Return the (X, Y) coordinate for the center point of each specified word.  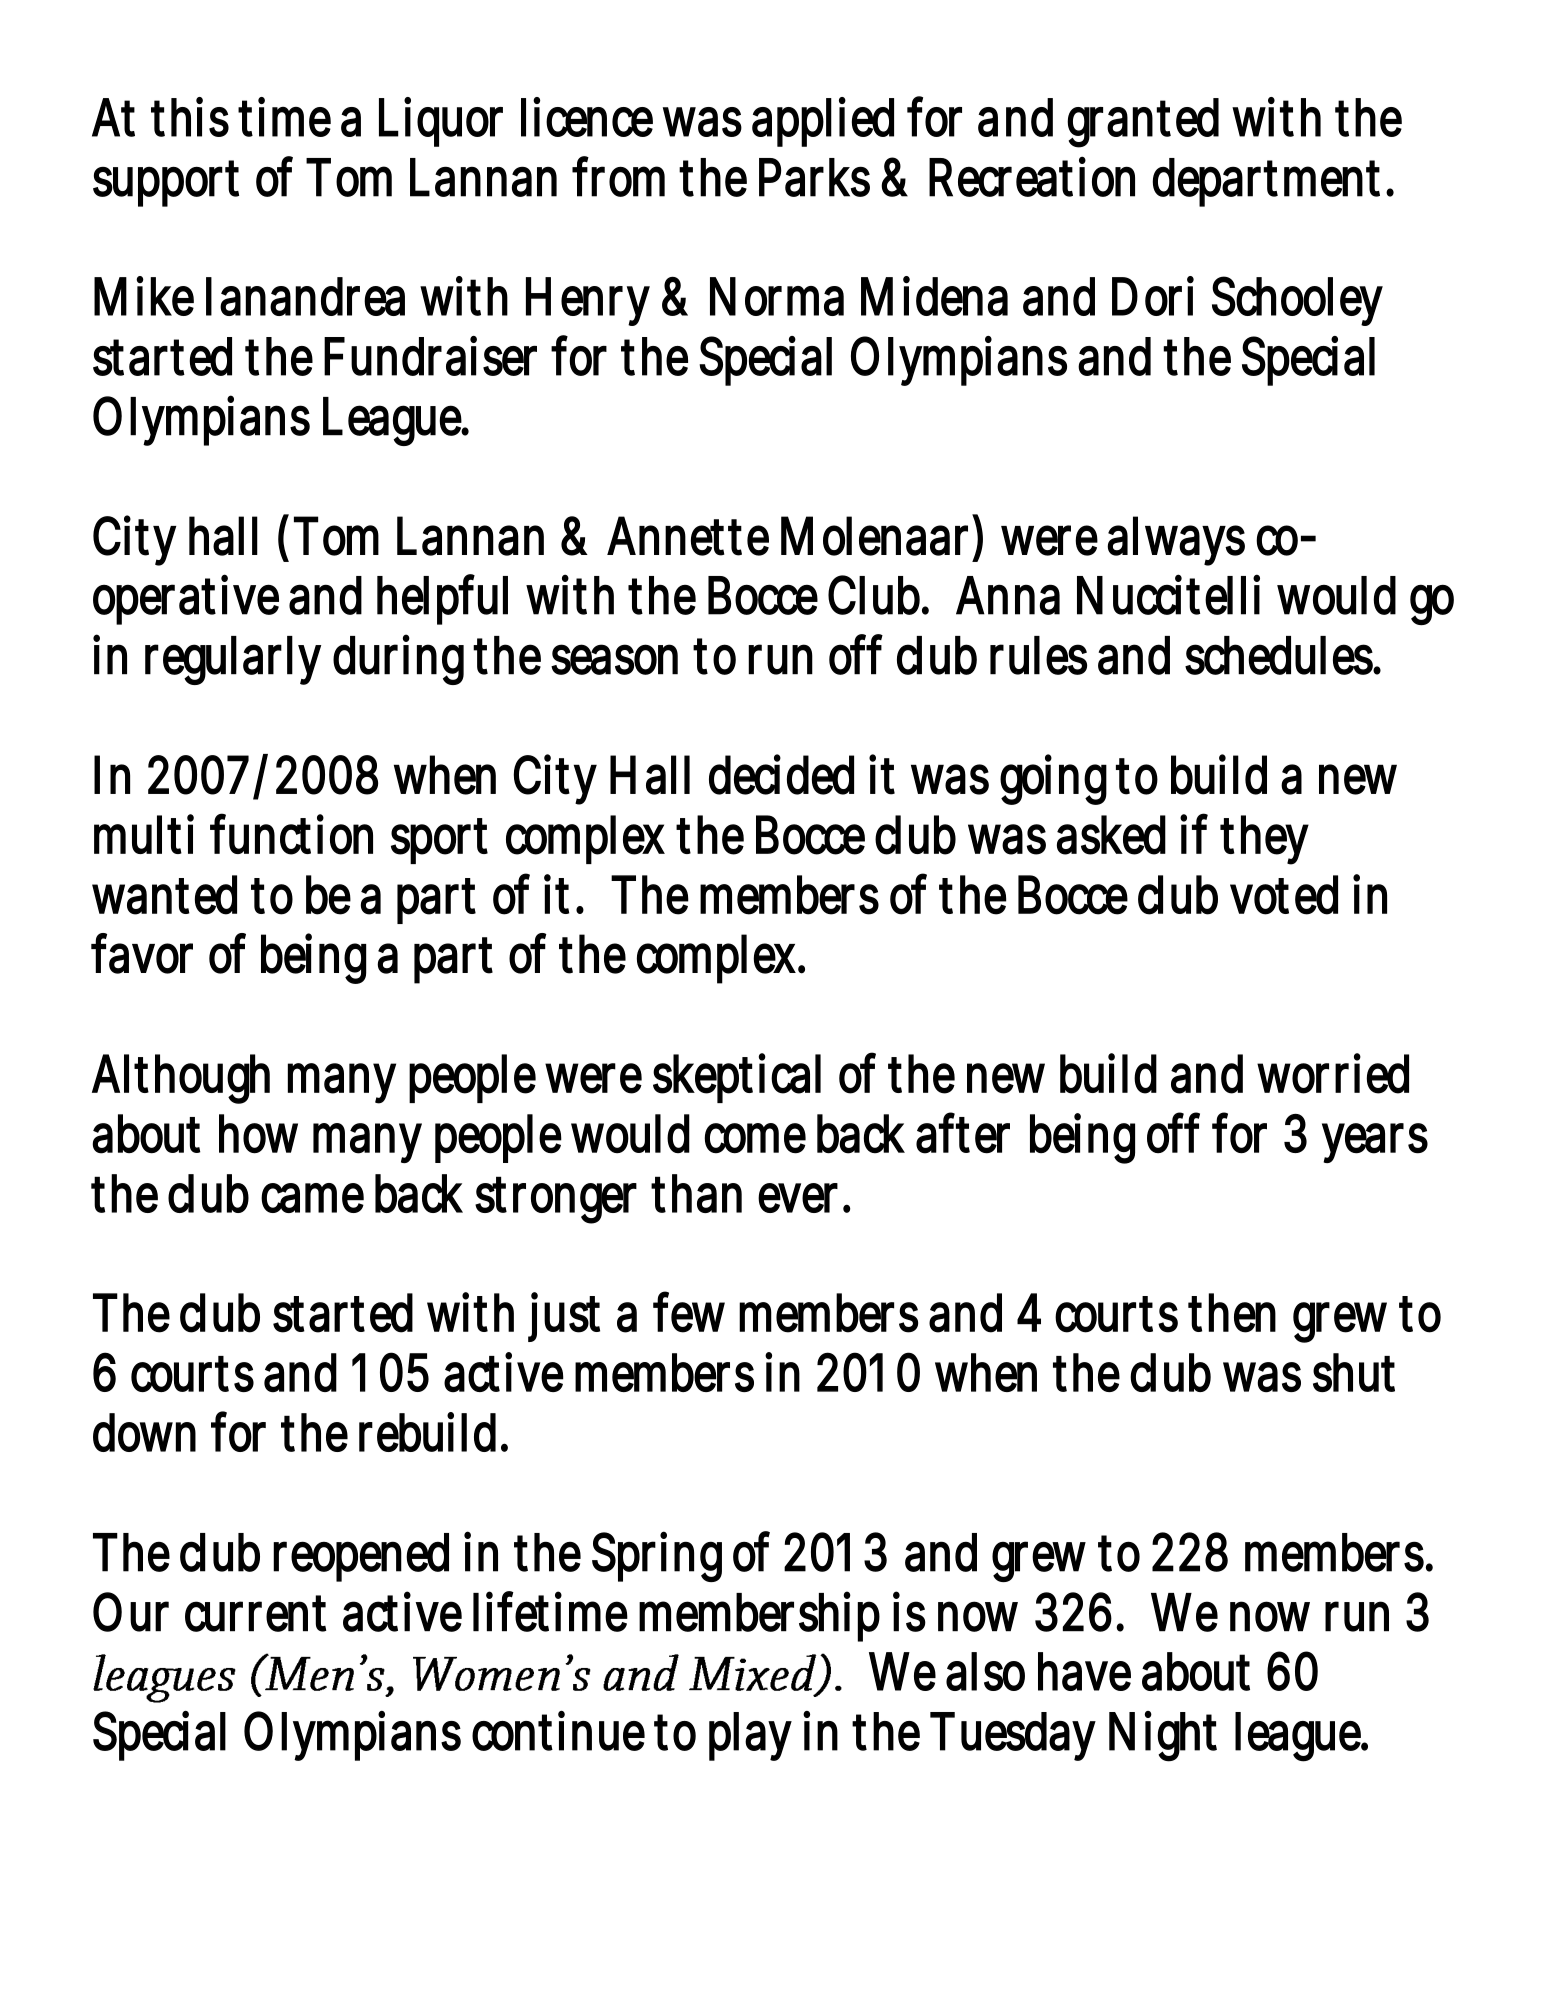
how (258, 1134)
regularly (232, 660)
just (564, 1317)
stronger (556, 1200)
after (963, 1133)
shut (1354, 1372)
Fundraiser (430, 356)
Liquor (441, 122)
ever (798, 1198)
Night (1163, 1736)
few (689, 1312)
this (190, 117)
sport (439, 841)
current (256, 1613)
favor (142, 953)
